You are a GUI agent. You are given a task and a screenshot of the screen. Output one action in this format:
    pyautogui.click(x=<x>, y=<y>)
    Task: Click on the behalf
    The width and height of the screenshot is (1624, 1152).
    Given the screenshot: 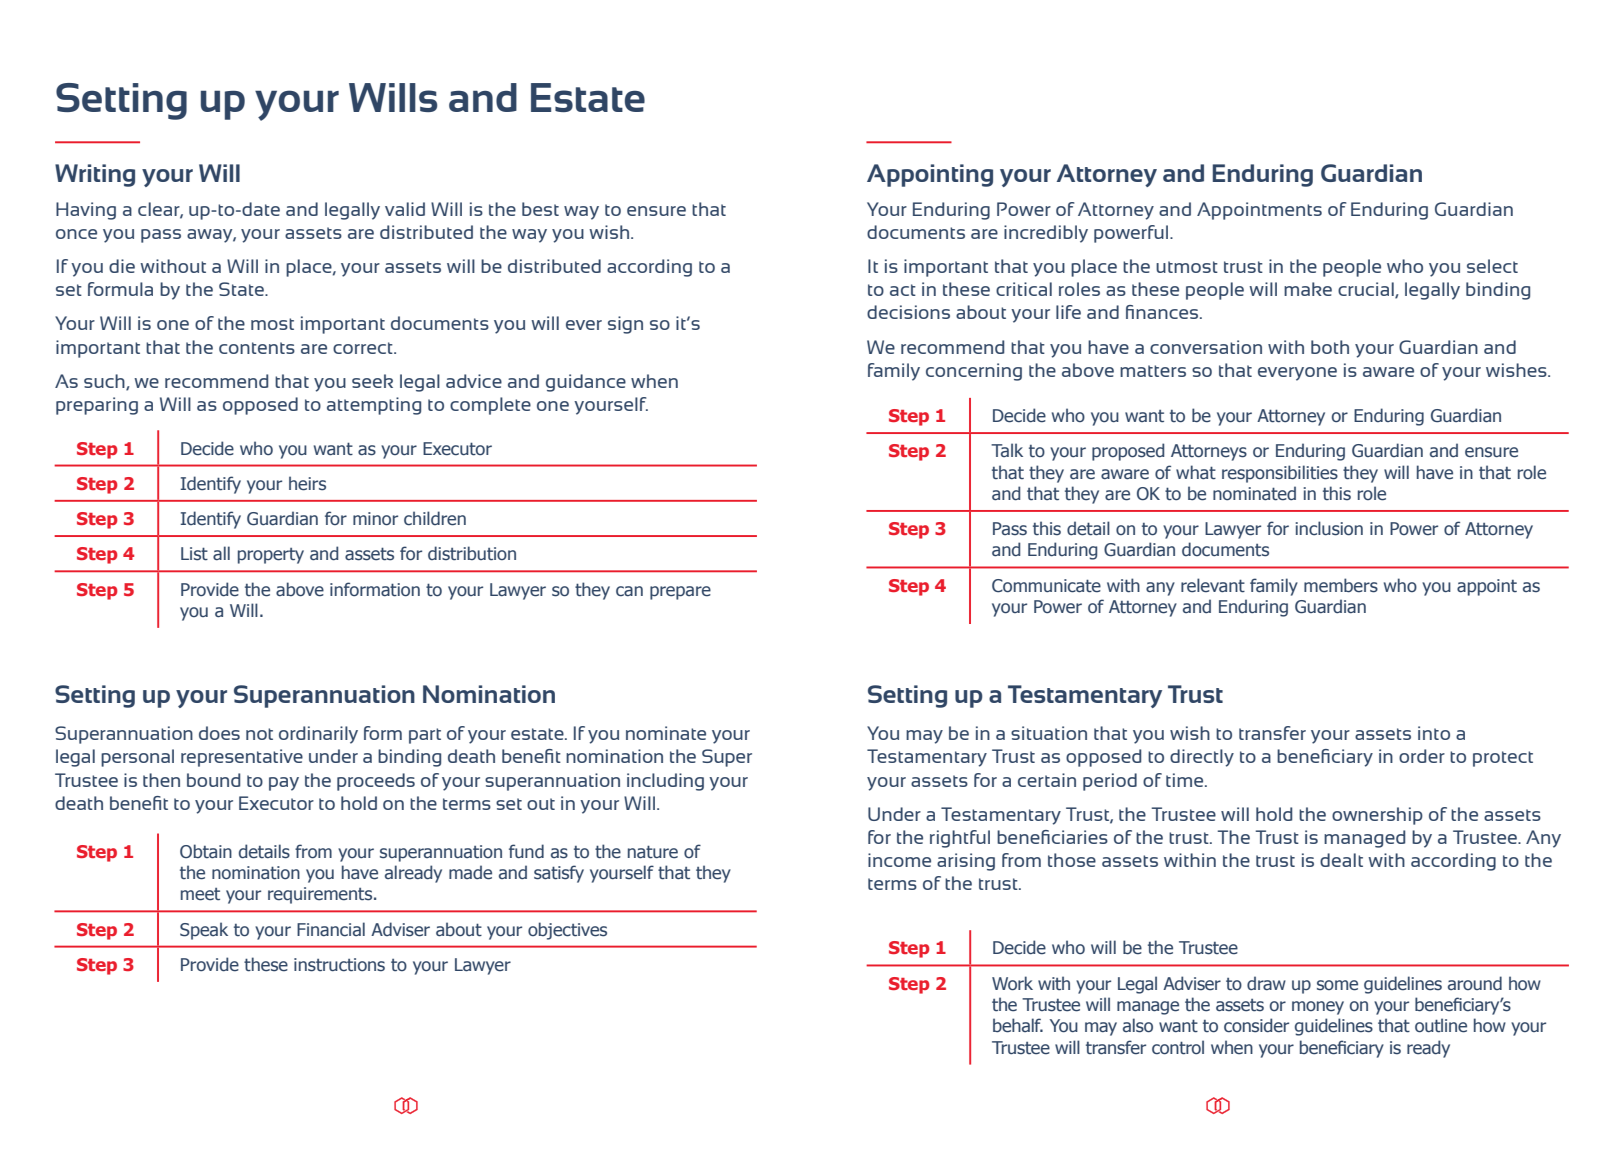 What is the action you would take?
    pyautogui.click(x=1018, y=1025)
